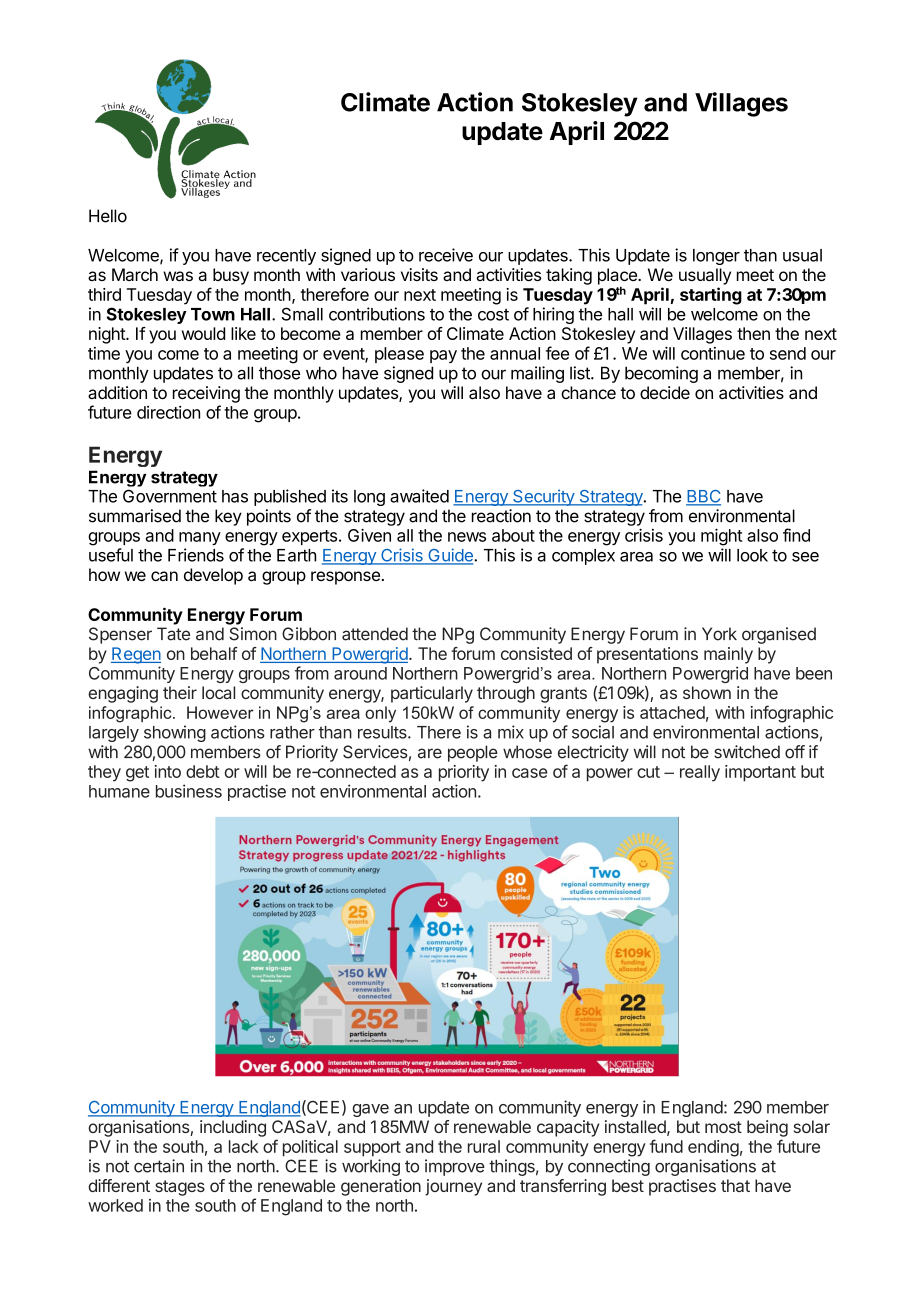  I want to click on improve, so click(455, 1167).
